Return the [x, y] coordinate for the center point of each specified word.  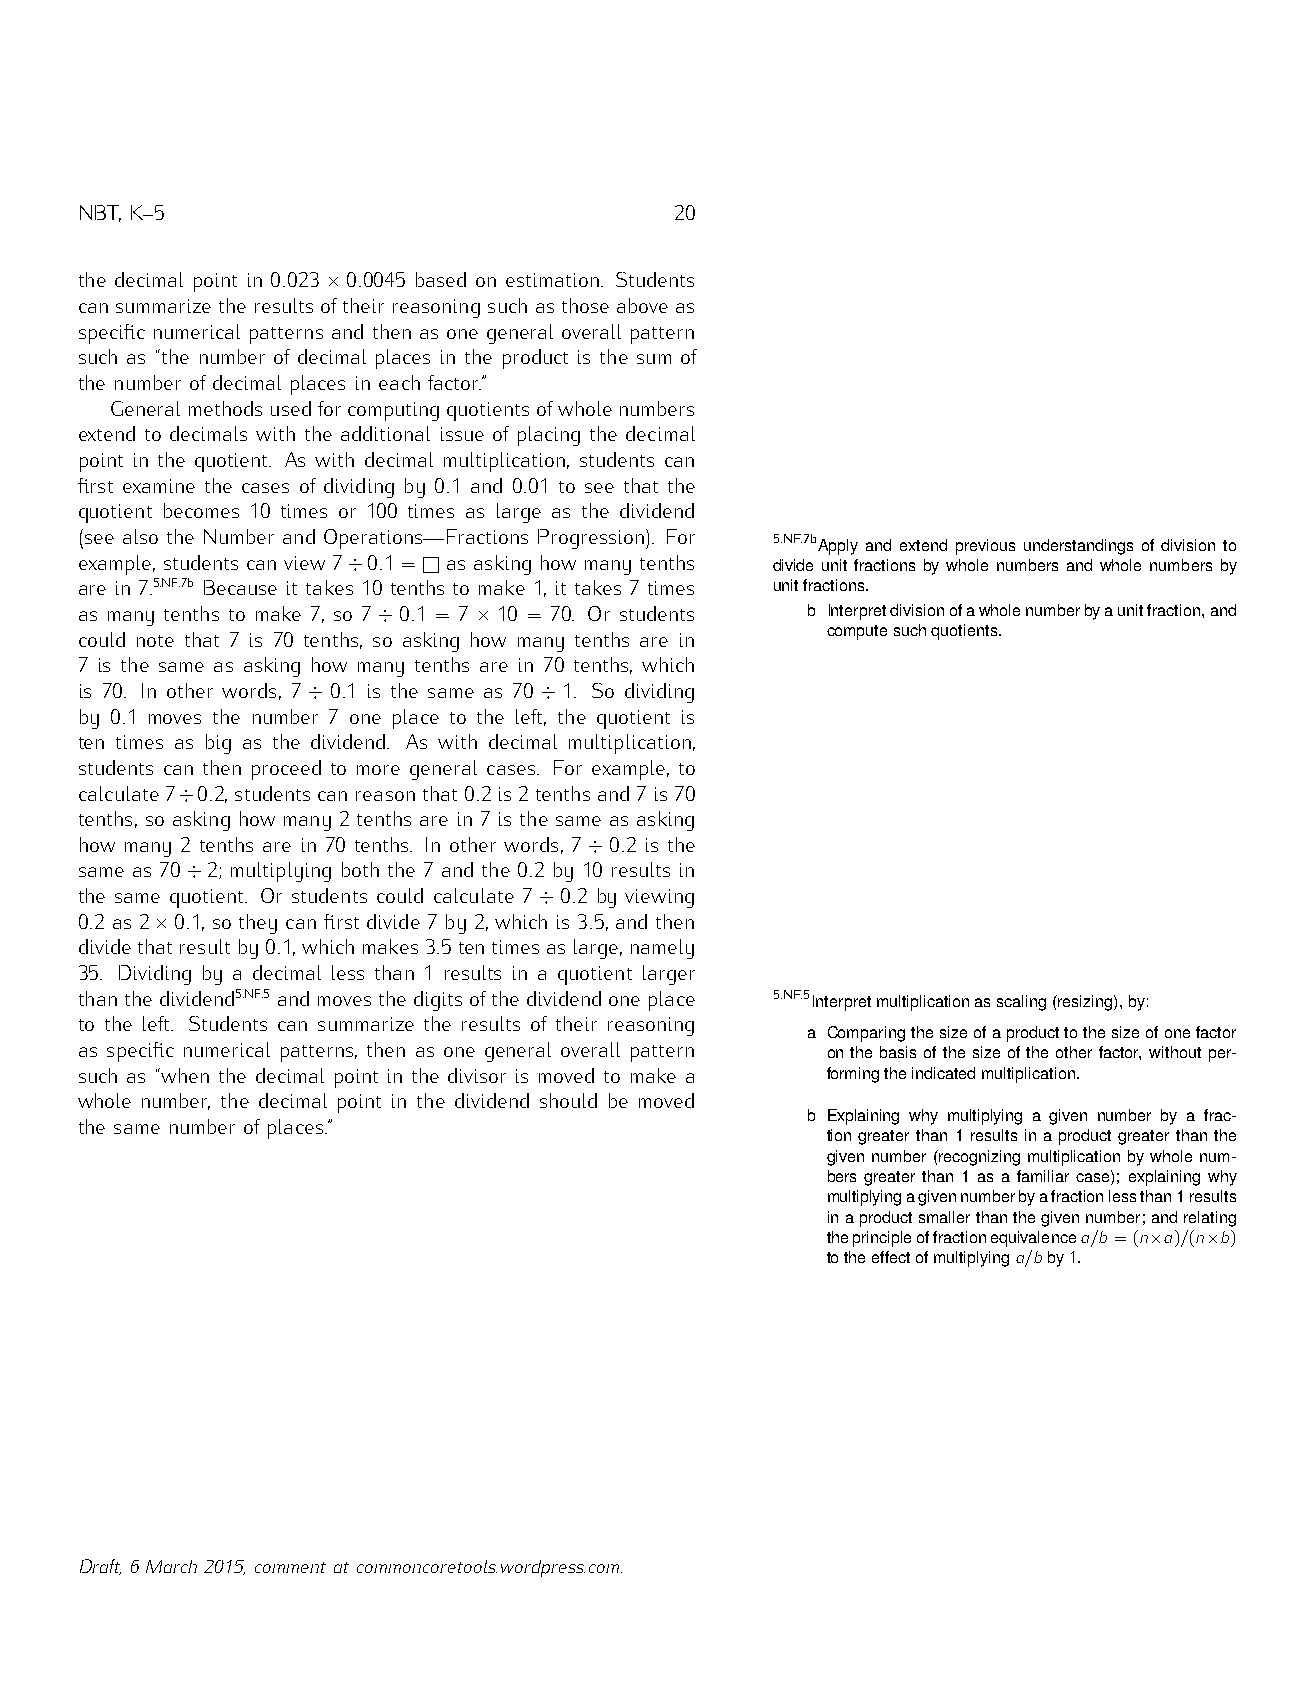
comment [290, 1567]
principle [882, 1239]
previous [985, 547]
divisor [477, 1075]
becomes [201, 510]
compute [857, 632]
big [218, 744]
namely [662, 949]
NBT [100, 213]
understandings [1078, 547]
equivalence [1033, 1239]
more [378, 770]
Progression [591, 539]
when [185, 1075]
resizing [1085, 1003]
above [642, 305]
